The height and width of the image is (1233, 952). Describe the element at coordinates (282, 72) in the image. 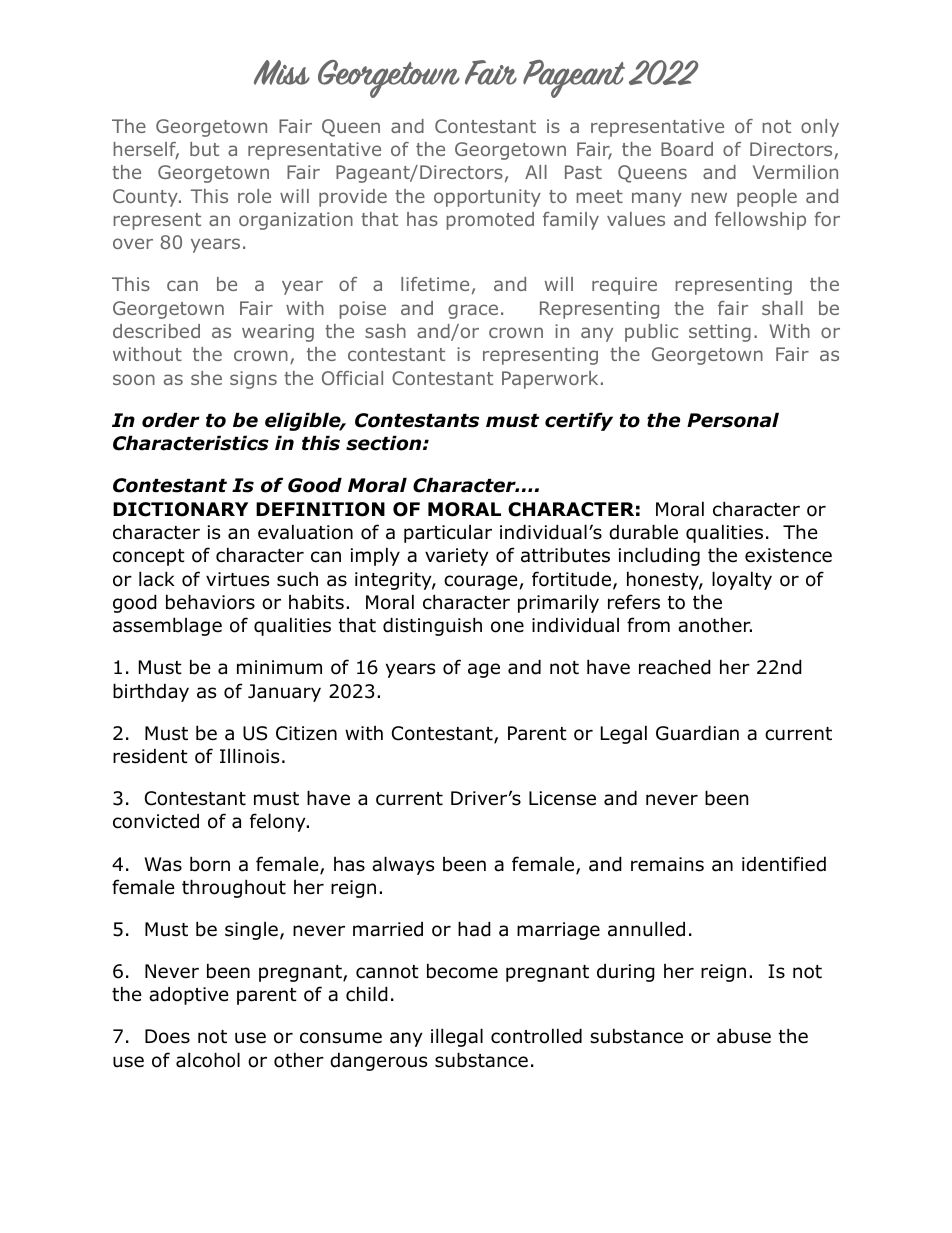

I see `Miss` at that location.
